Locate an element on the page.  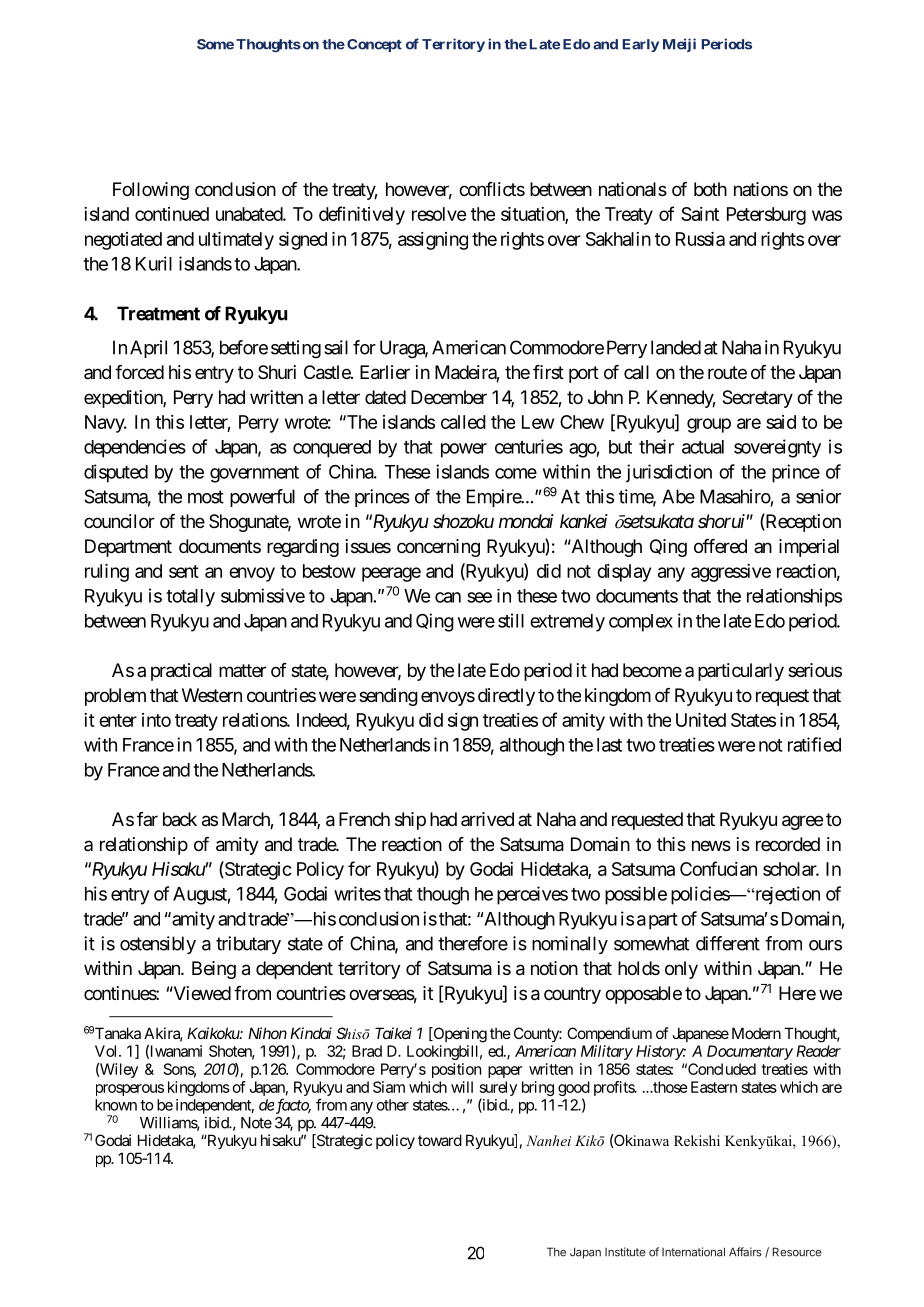
known is located at coordinates (116, 1105).
